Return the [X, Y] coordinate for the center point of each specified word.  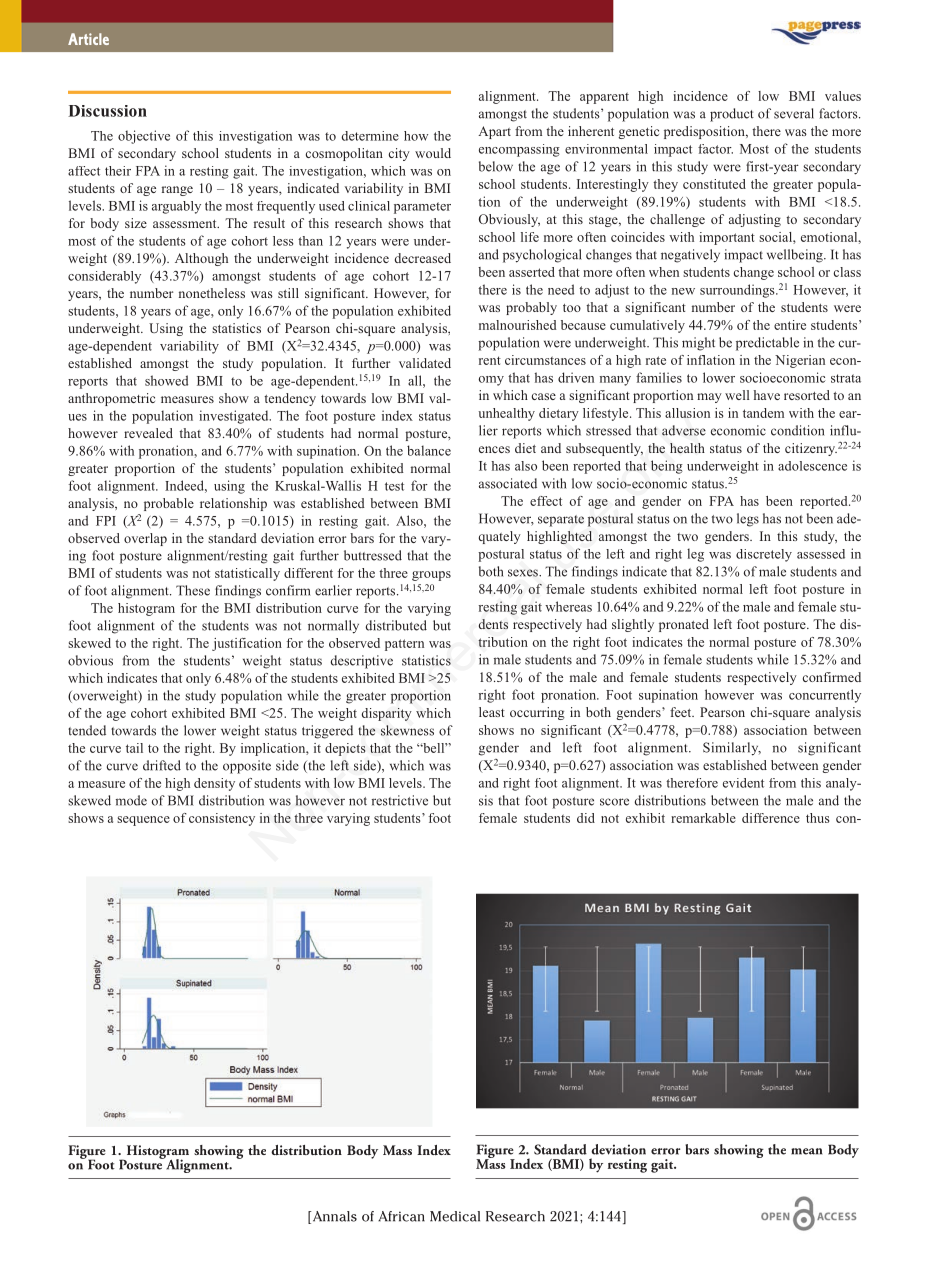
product [732, 115]
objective [144, 137]
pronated [684, 625]
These [193, 590]
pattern [404, 645]
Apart [494, 132]
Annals [333, 1217]
